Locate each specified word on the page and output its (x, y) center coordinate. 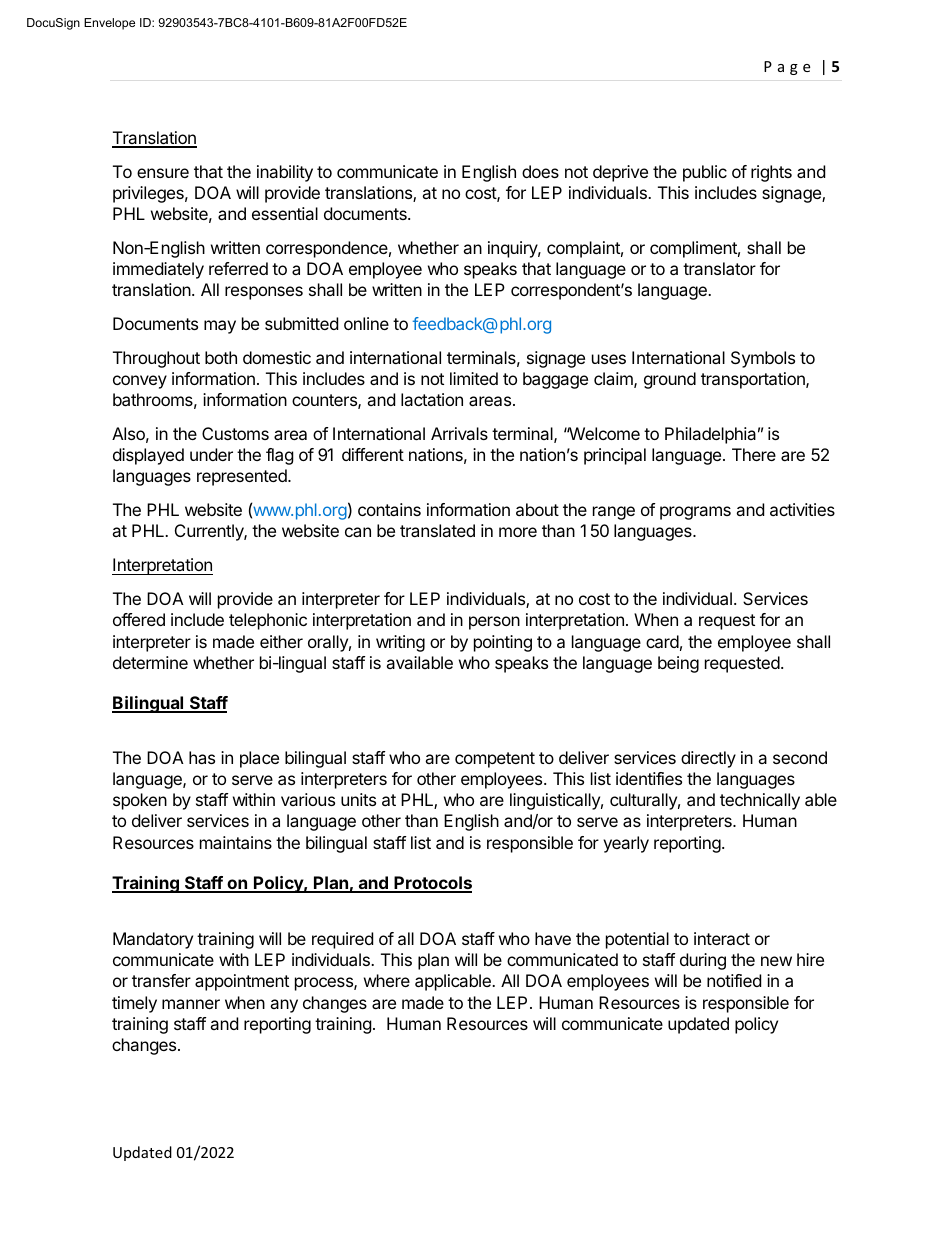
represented (243, 477)
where (387, 980)
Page (787, 68)
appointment (242, 982)
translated (437, 530)
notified (734, 980)
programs (695, 513)
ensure (163, 173)
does (540, 171)
